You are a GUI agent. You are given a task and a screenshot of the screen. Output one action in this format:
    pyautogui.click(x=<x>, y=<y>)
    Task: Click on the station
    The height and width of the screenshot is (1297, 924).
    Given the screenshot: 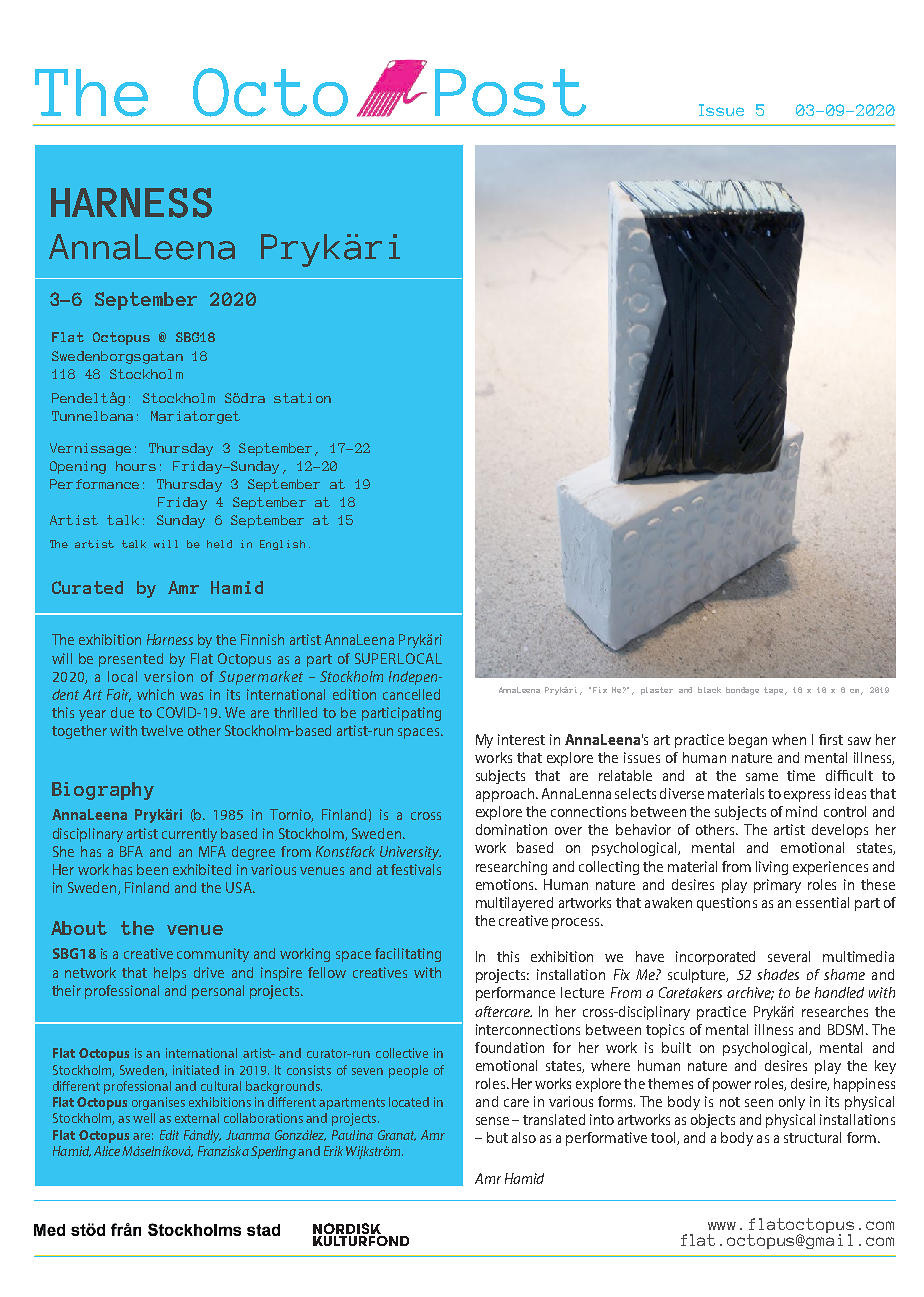 What is the action you would take?
    pyautogui.click(x=302, y=398)
